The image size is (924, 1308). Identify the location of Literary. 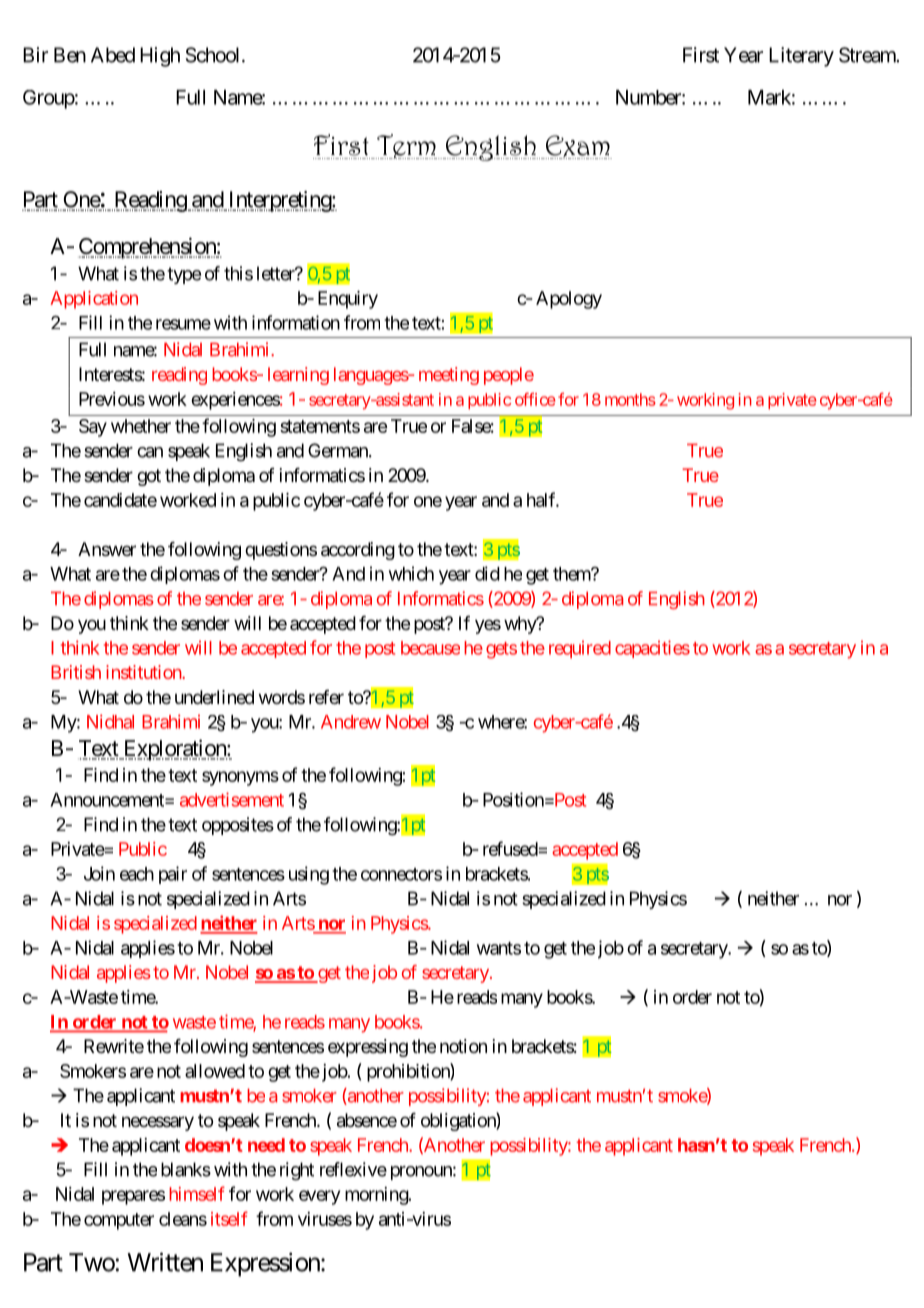
(801, 57).
